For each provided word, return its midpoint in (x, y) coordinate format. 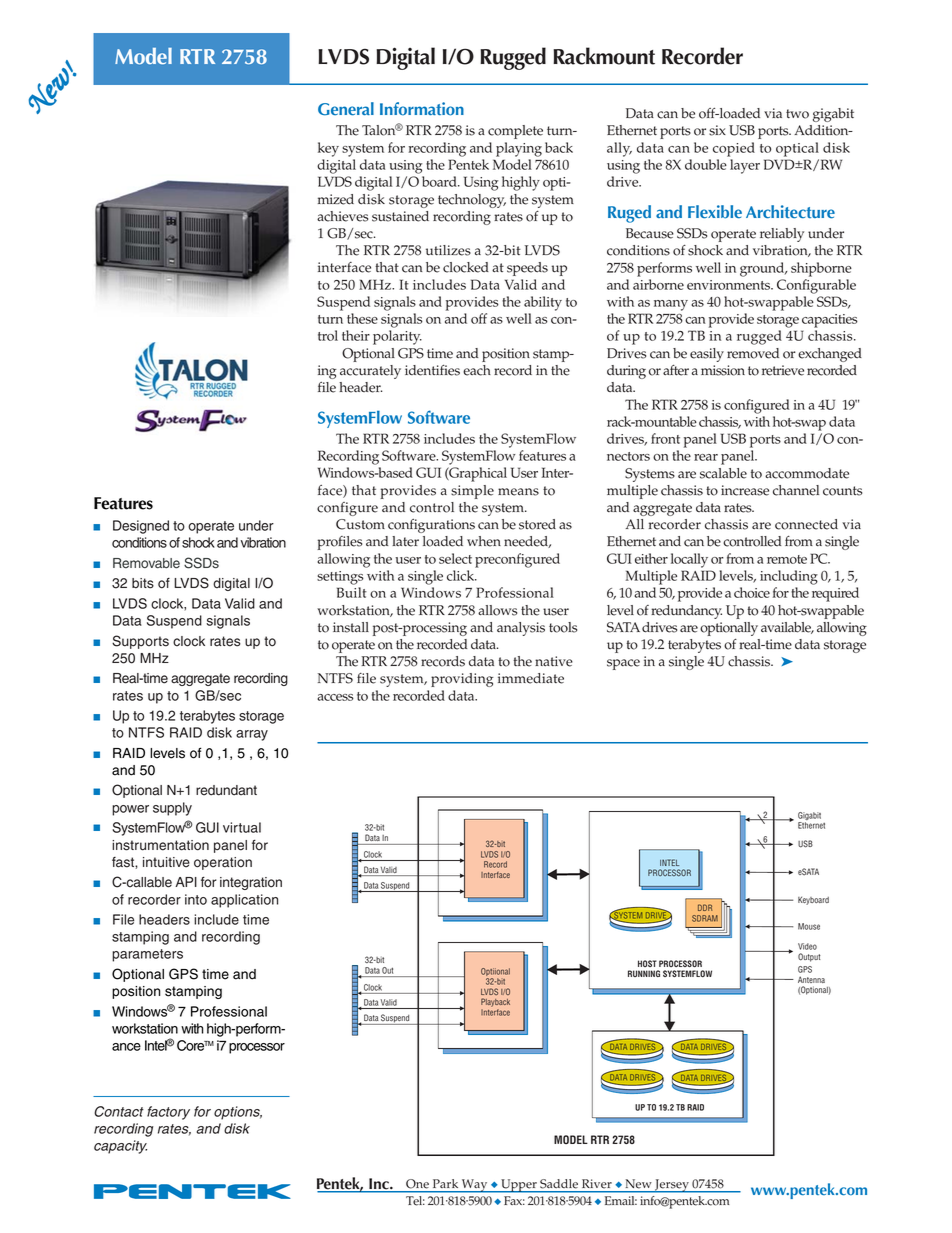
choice (752, 592)
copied (734, 149)
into (196, 899)
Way (475, 1186)
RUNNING (644, 973)
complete (515, 132)
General (346, 109)
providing (462, 680)
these (362, 318)
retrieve (783, 370)
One (417, 1183)
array (252, 735)
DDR (705, 907)
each (477, 370)
